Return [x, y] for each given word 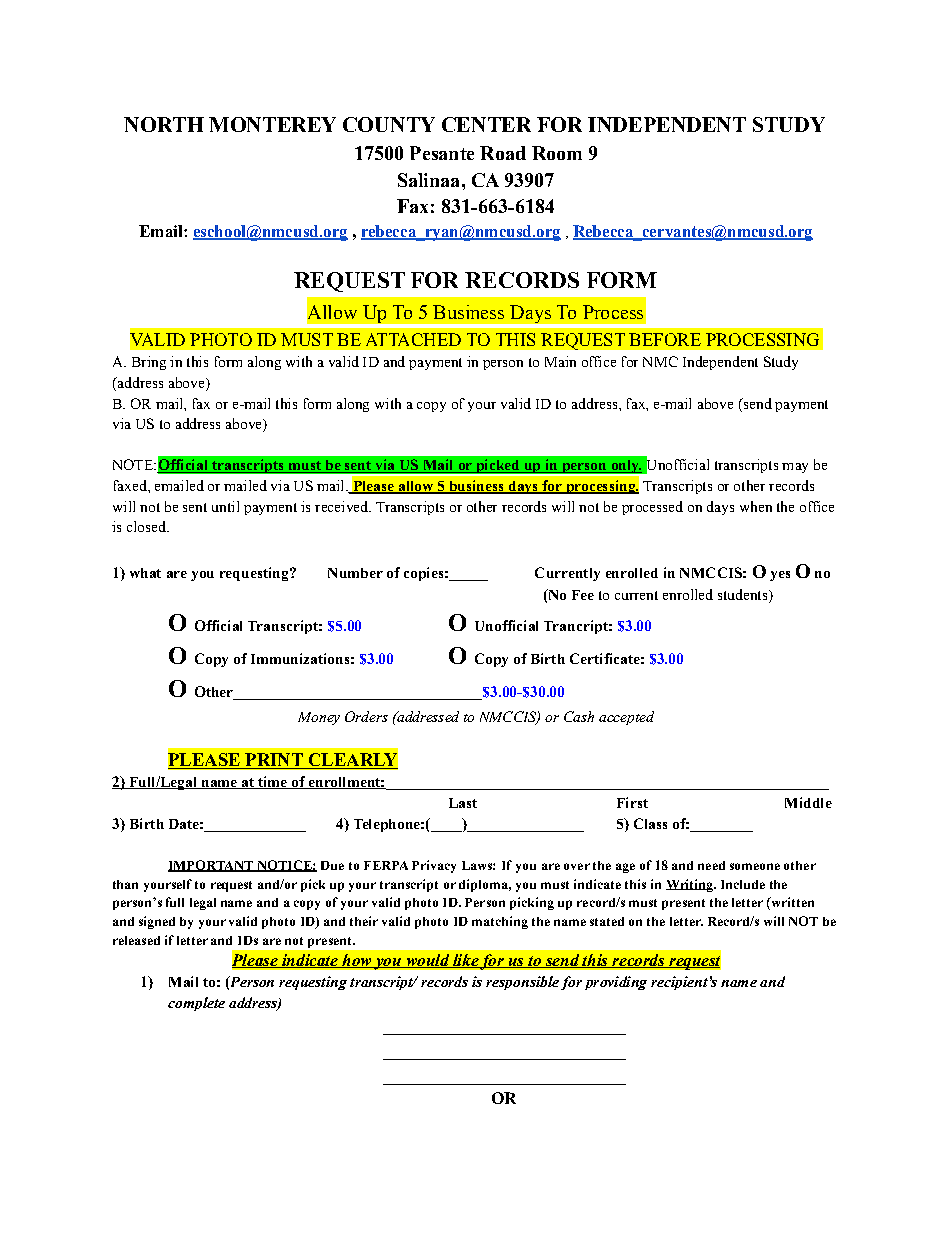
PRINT [274, 759]
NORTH [164, 124]
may [795, 468]
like [465, 961]
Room [557, 153]
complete [196, 1004]
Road [503, 153]
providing [616, 983]
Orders [366, 716]
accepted [626, 718]
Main [560, 361]
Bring [149, 363]
